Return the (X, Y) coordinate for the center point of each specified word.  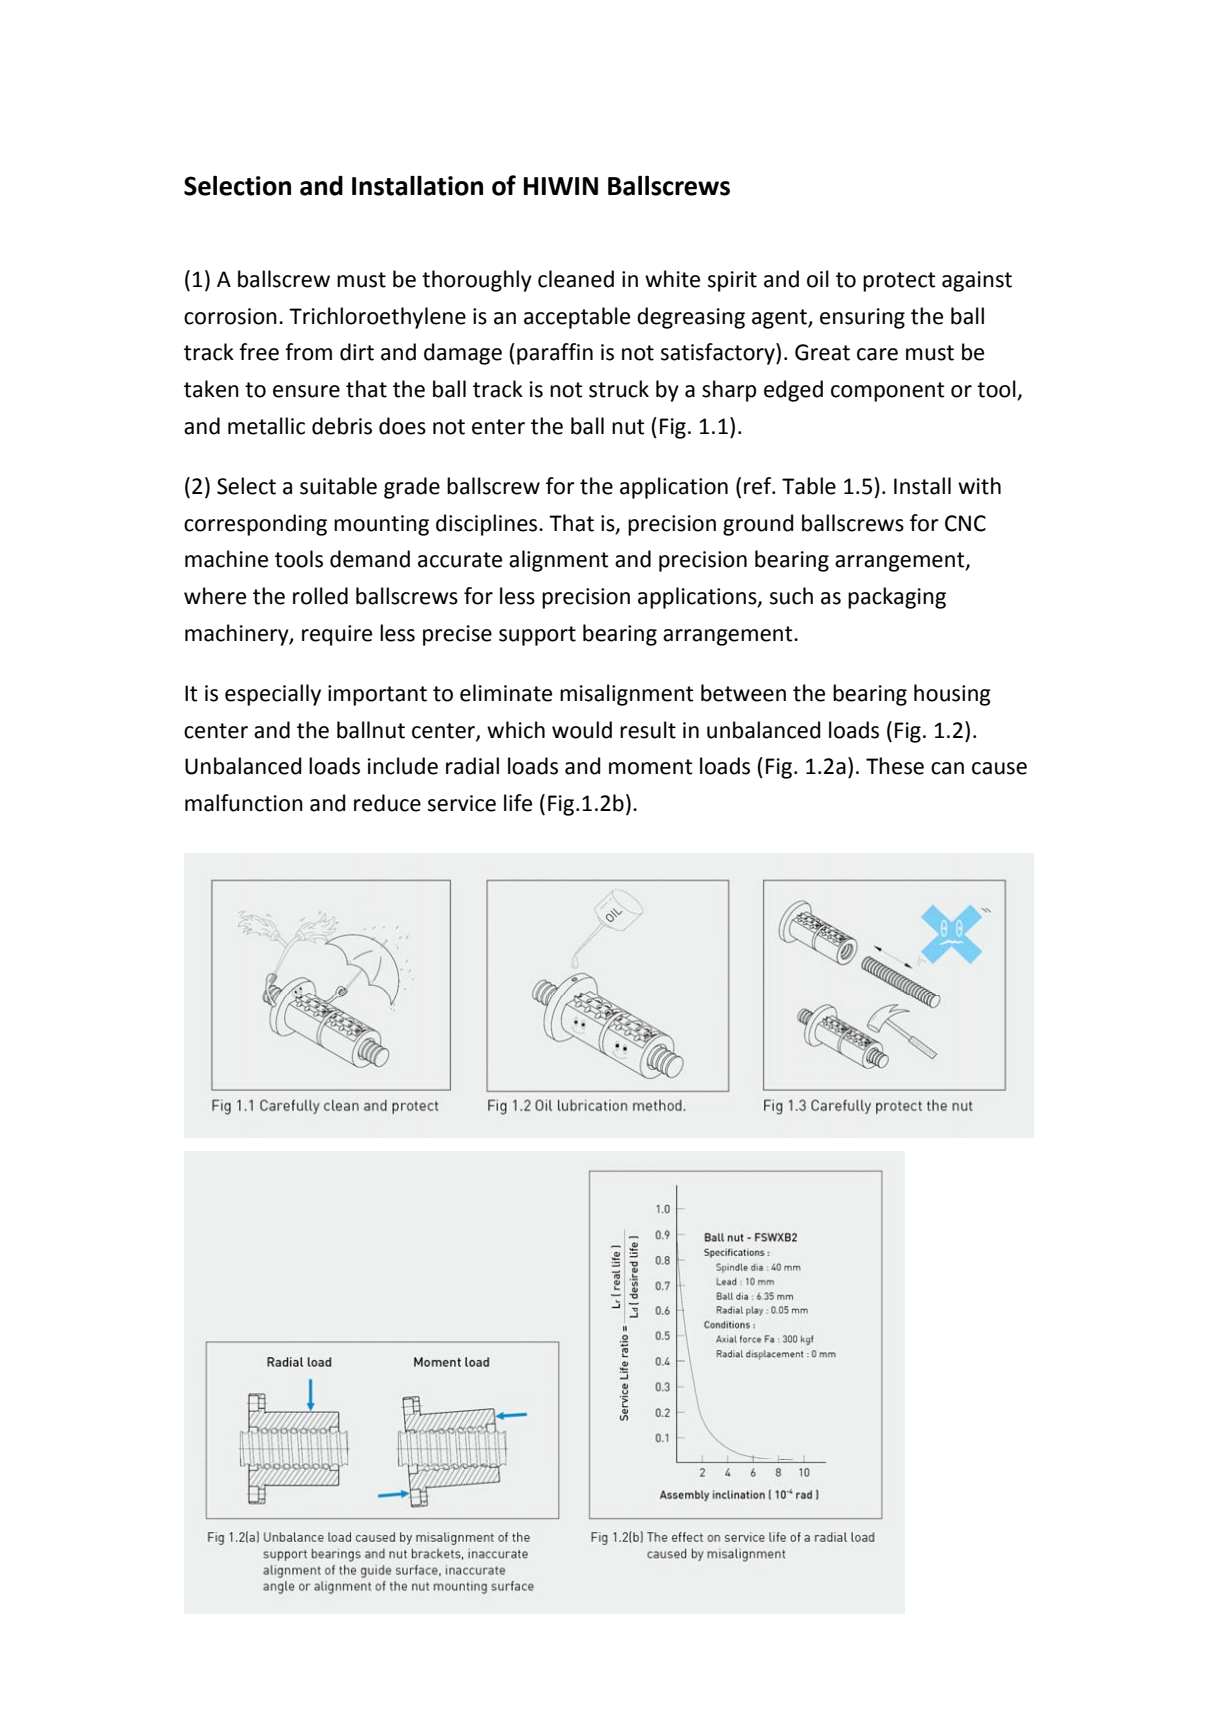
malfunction (244, 803)
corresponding (255, 525)
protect (899, 282)
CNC (965, 523)
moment (650, 767)
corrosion (230, 316)
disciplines (488, 525)
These (895, 766)
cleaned (576, 279)
